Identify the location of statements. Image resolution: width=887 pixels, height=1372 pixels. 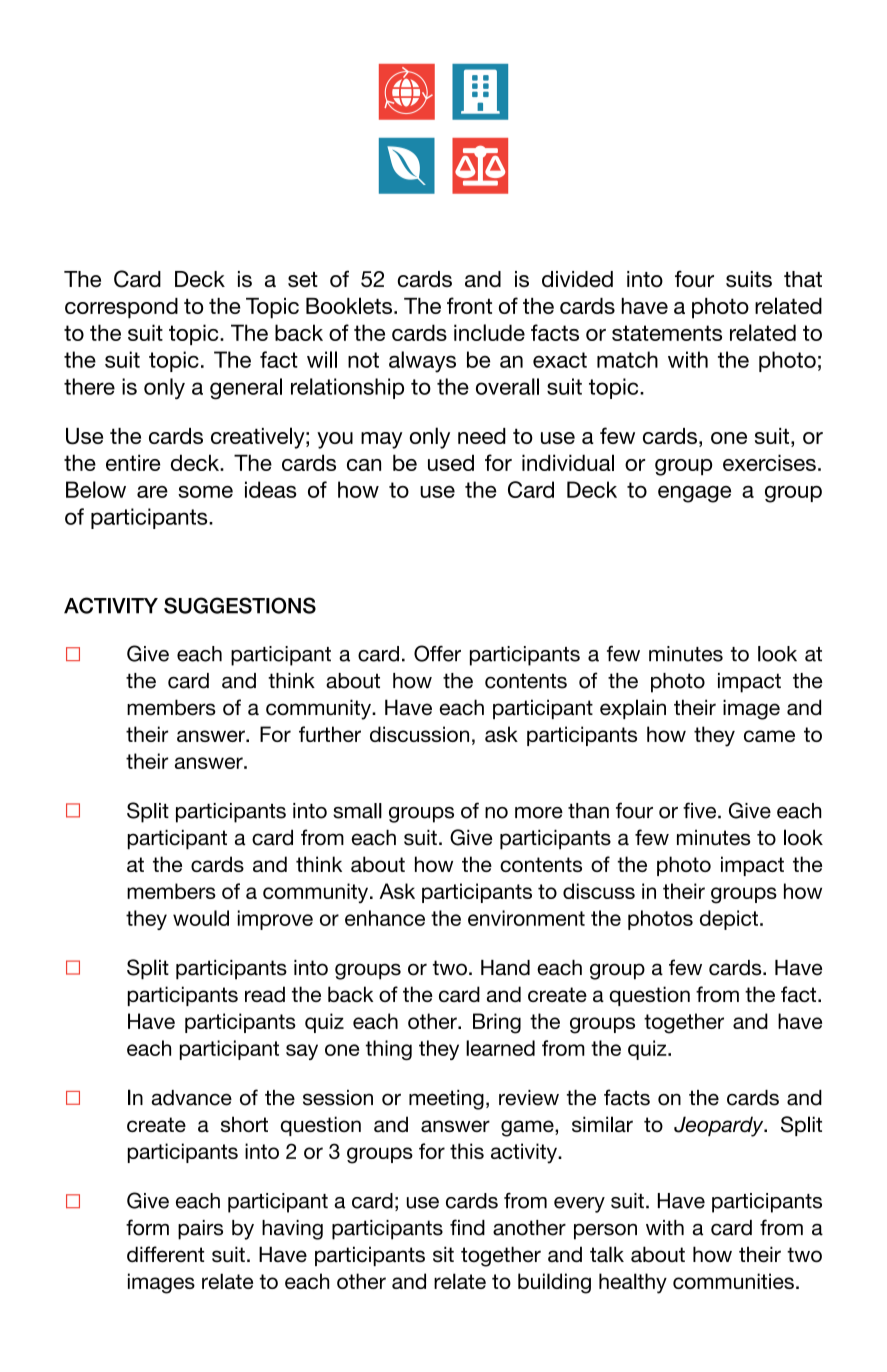
(667, 333).
